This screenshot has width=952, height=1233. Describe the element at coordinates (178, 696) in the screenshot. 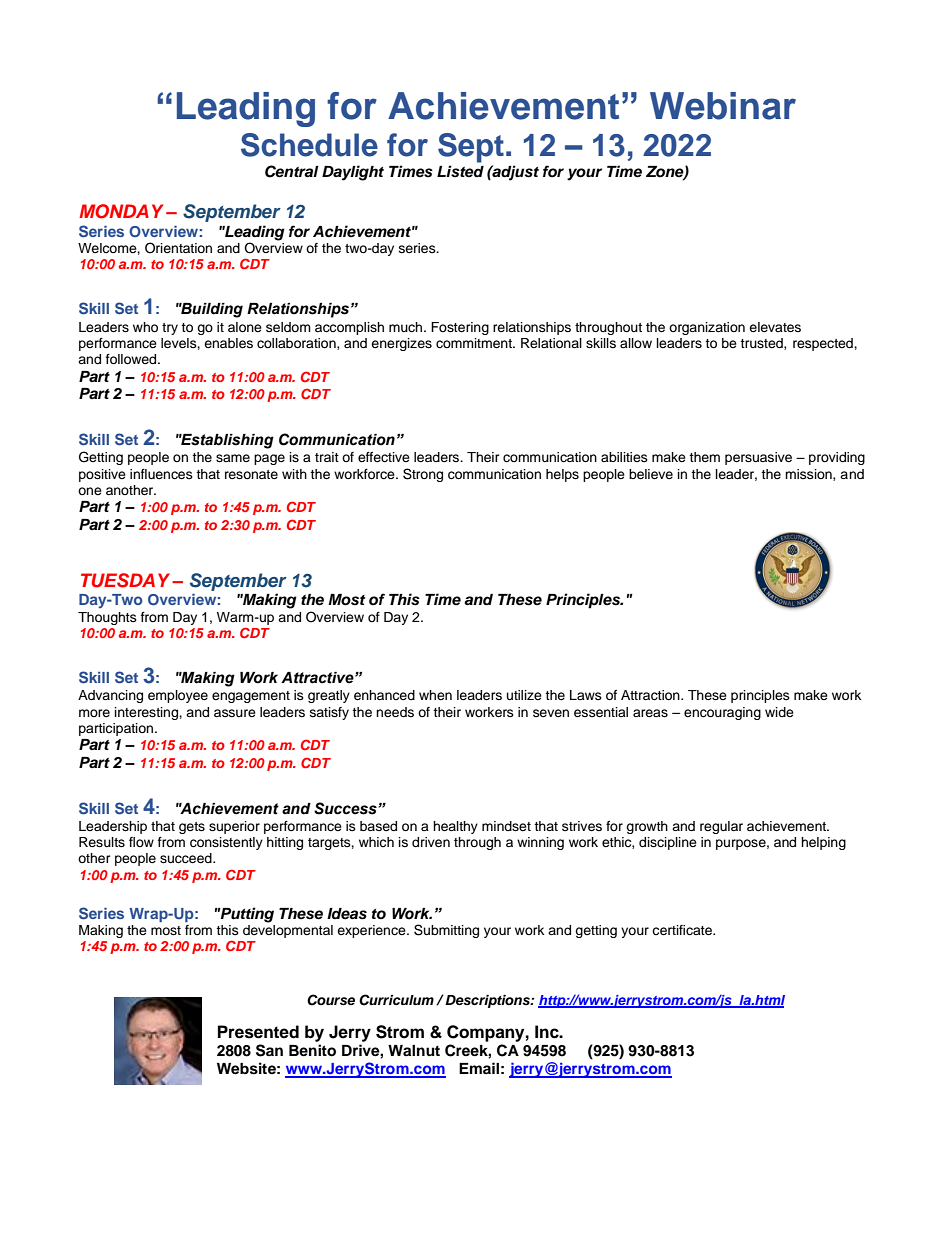

I see `employee` at that location.
